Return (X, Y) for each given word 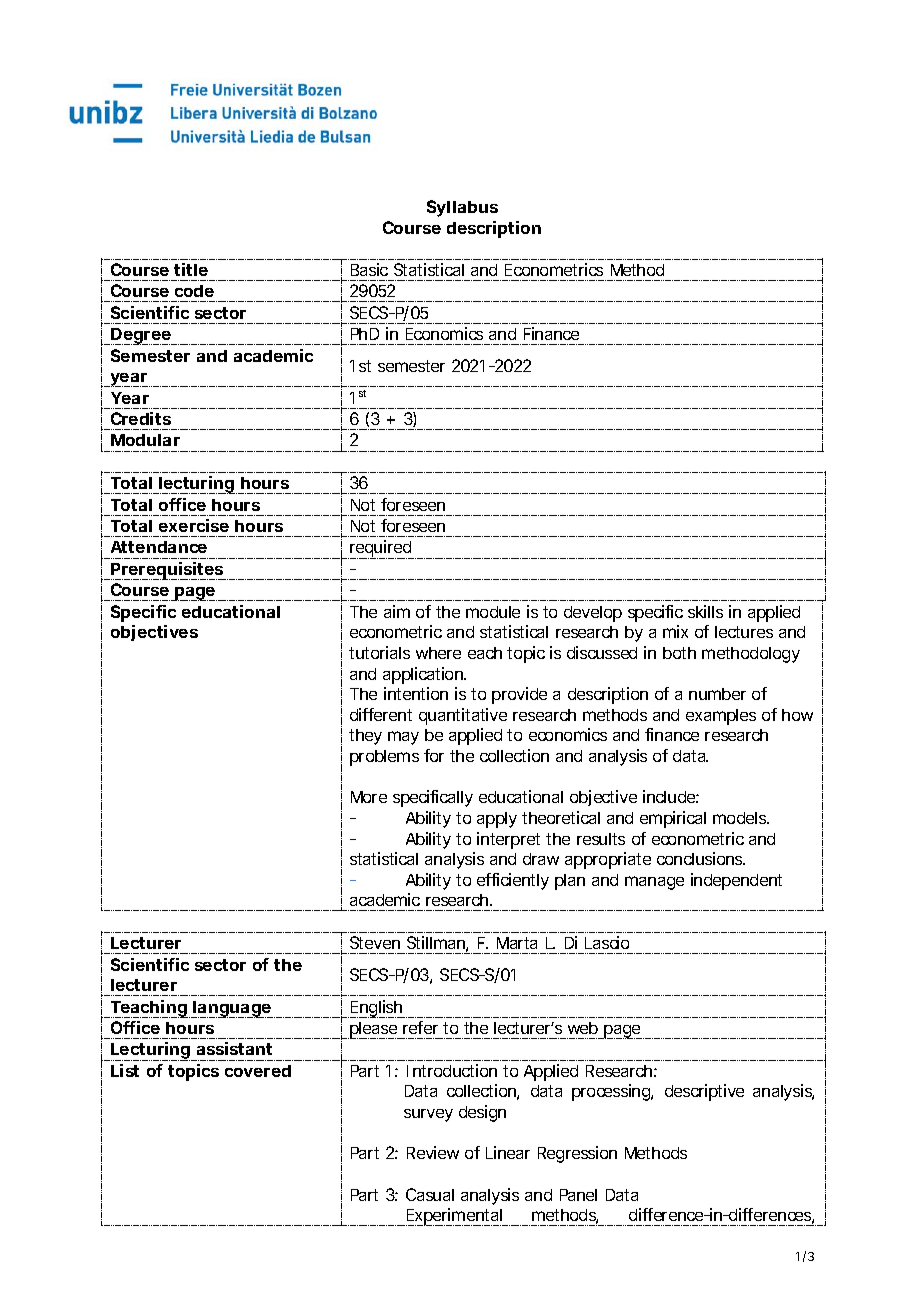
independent (736, 881)
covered (258, 1071)
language (232, 1009)
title (191, 269)
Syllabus (462, 208)
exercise (194, 525)
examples (721, 717)
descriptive (704, 1092)
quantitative (463, 716)
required (381, 549)
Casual (430, 1194)
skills (705, 611)
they (365, 737)
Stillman (437, 944)
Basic (369, 269)
